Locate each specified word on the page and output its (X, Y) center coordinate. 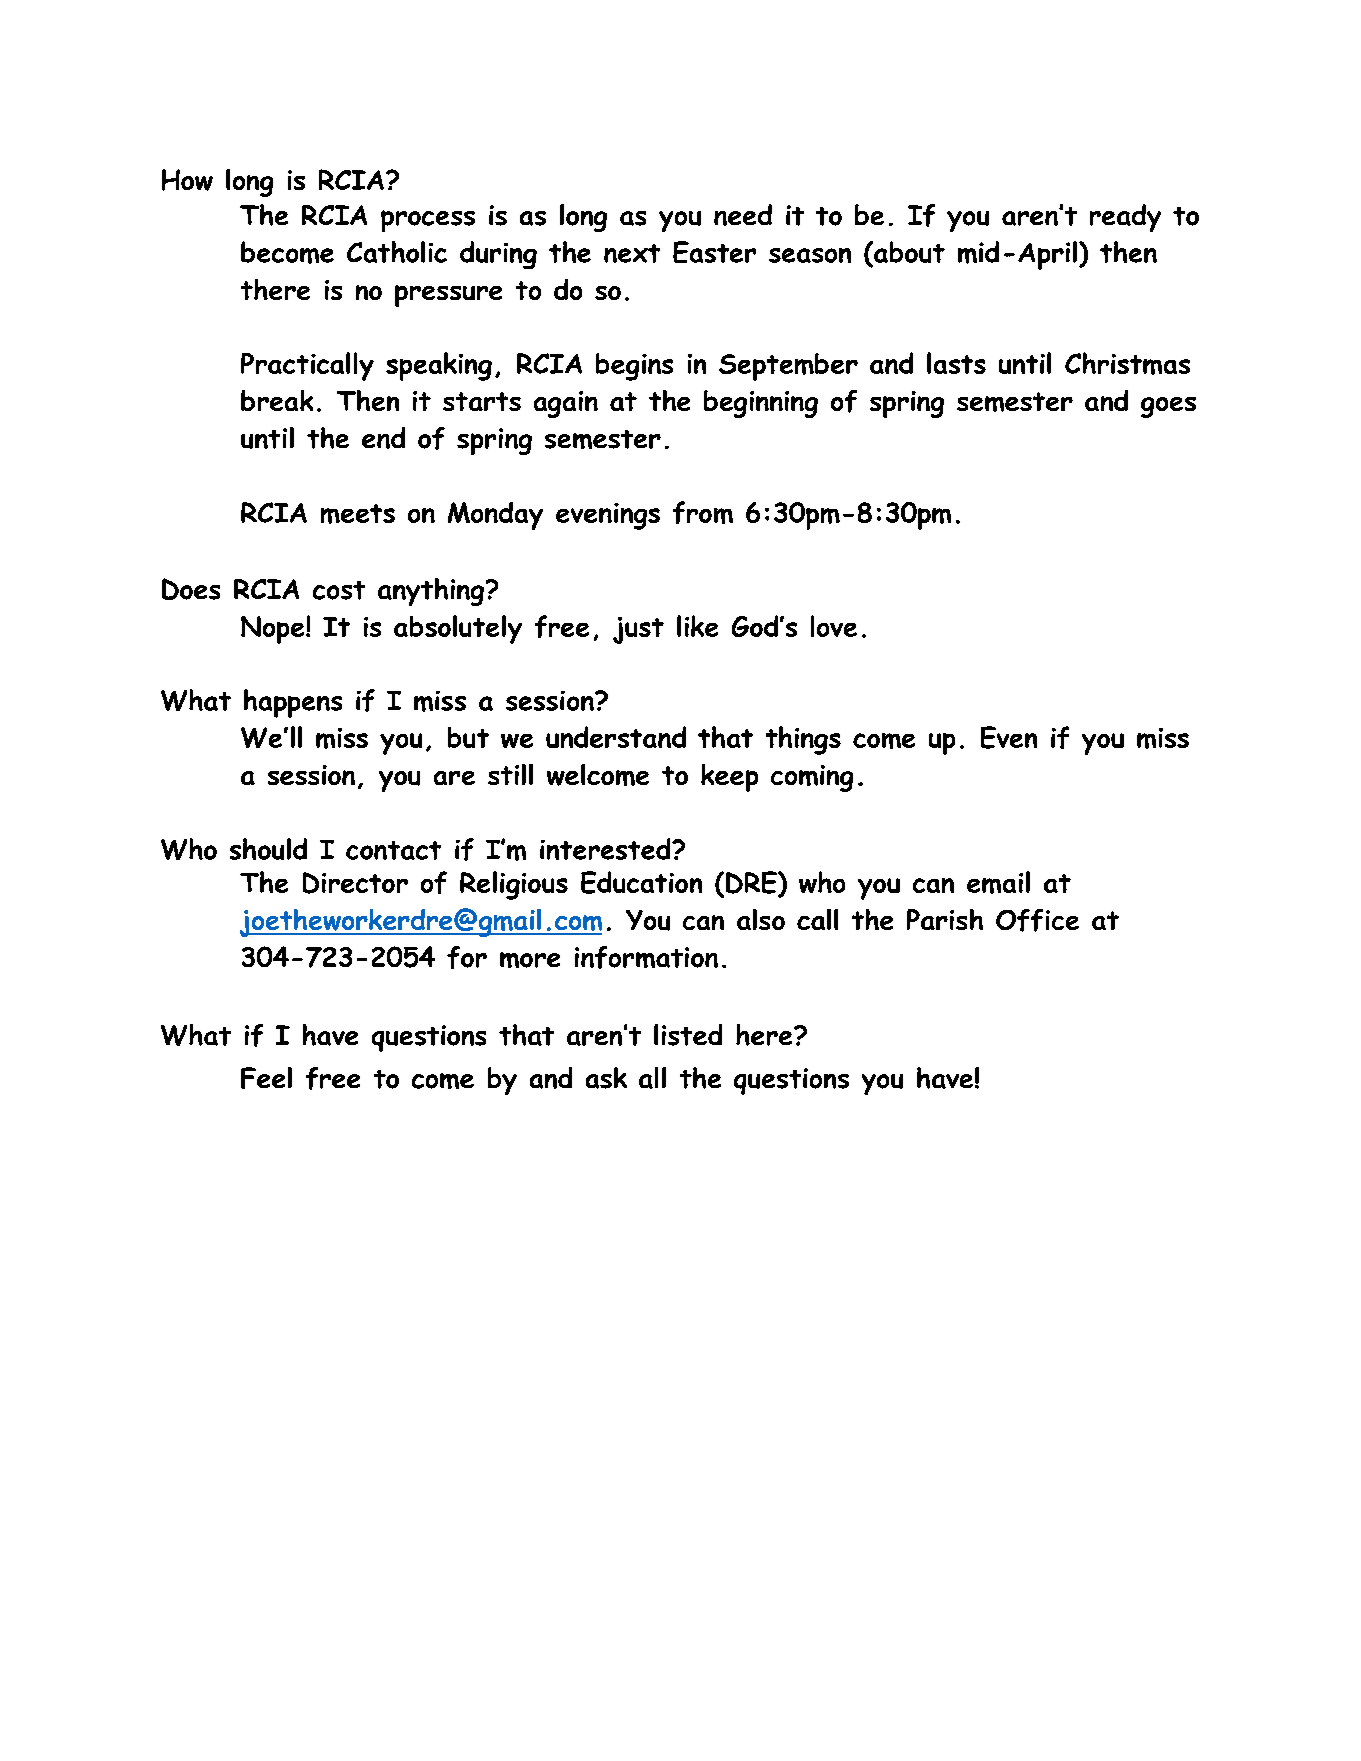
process (428, 221)
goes (1168, 407)
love (834, 626)
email (998, 882)
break (277, 400)
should (268, 849)
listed (688, 1035)
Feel (266, 1078)
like (697, 626)
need (743, 215)
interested (606, 849)
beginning (761, 404)
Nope (274, 630)
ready (1125, 218)
